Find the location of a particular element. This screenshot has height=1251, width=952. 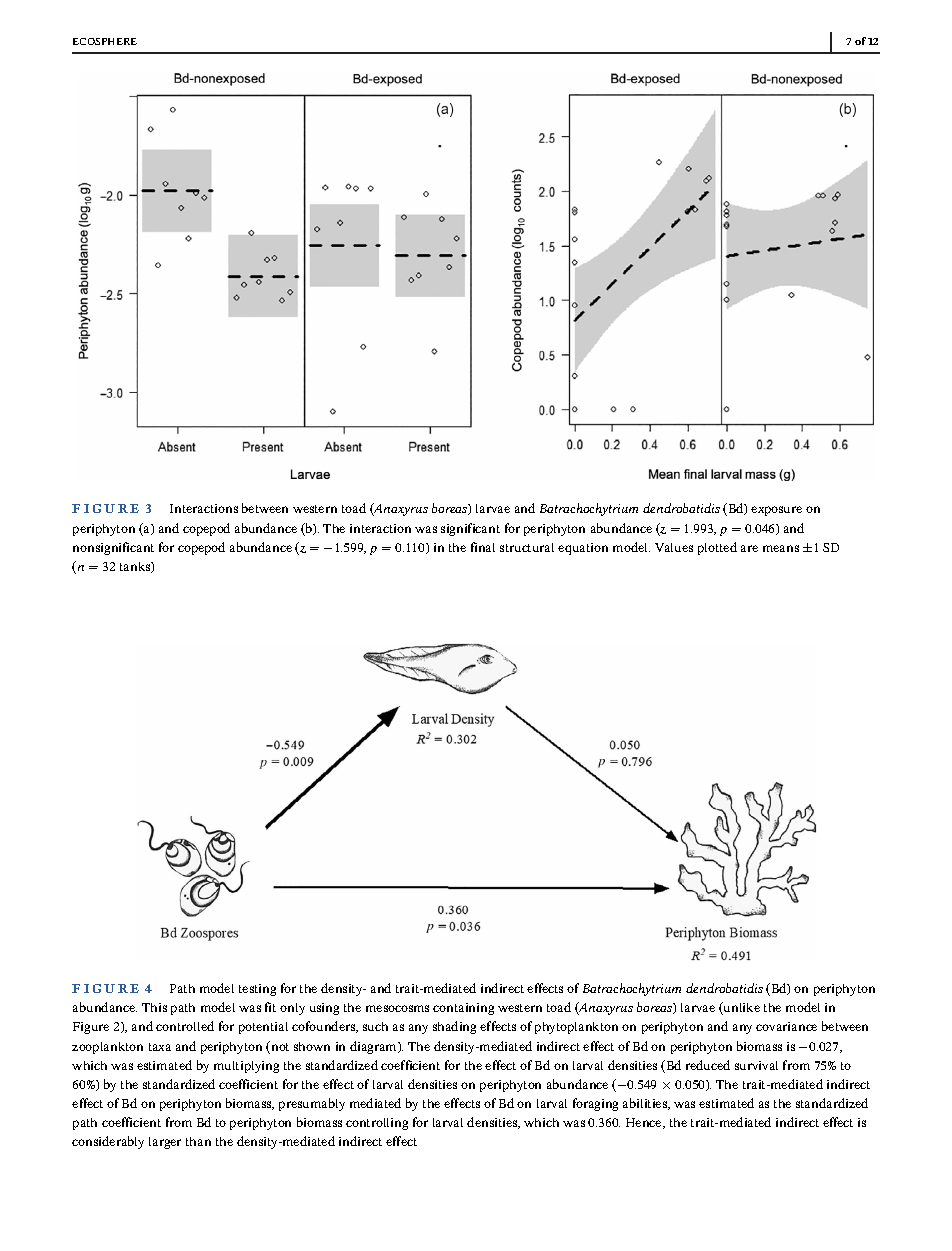

controlling is located at coordinates (377, 1124).
